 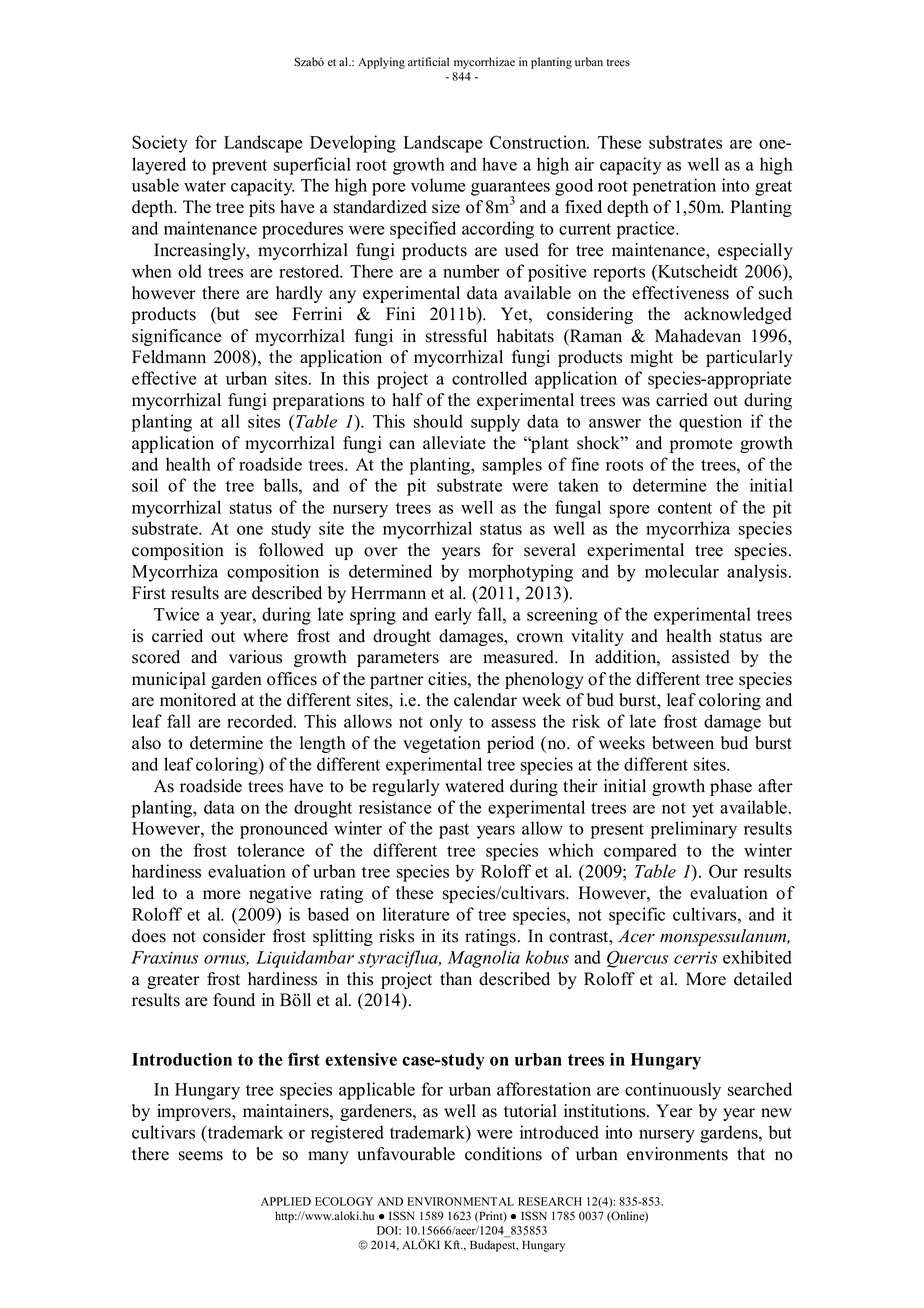 I want to click on stressful, so click(x=456, y=336).
